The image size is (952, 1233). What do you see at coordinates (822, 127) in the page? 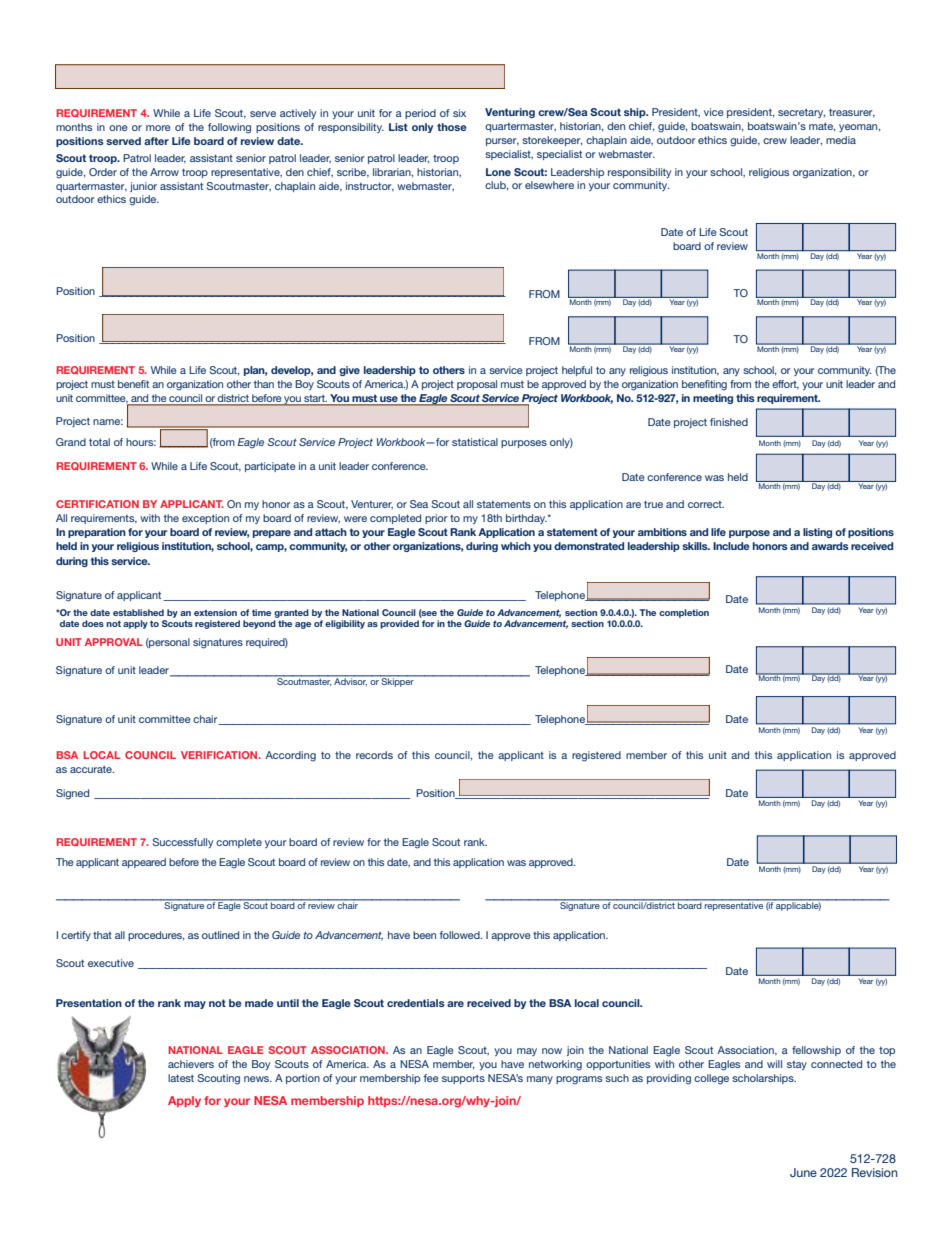
I see `mate` at bounding box center [822, 127].
